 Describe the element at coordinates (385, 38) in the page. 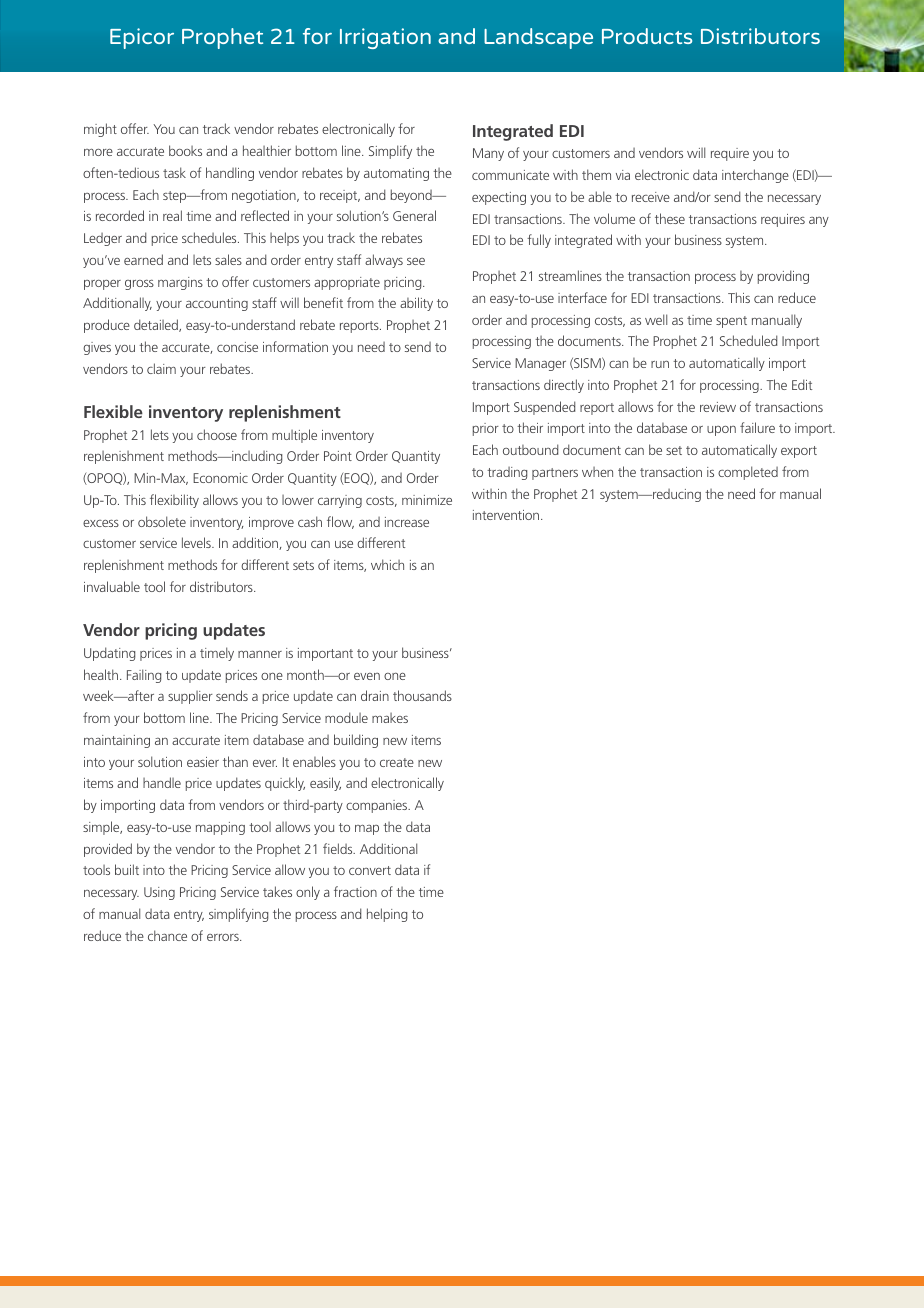

I see `Irrigation` at that location.
